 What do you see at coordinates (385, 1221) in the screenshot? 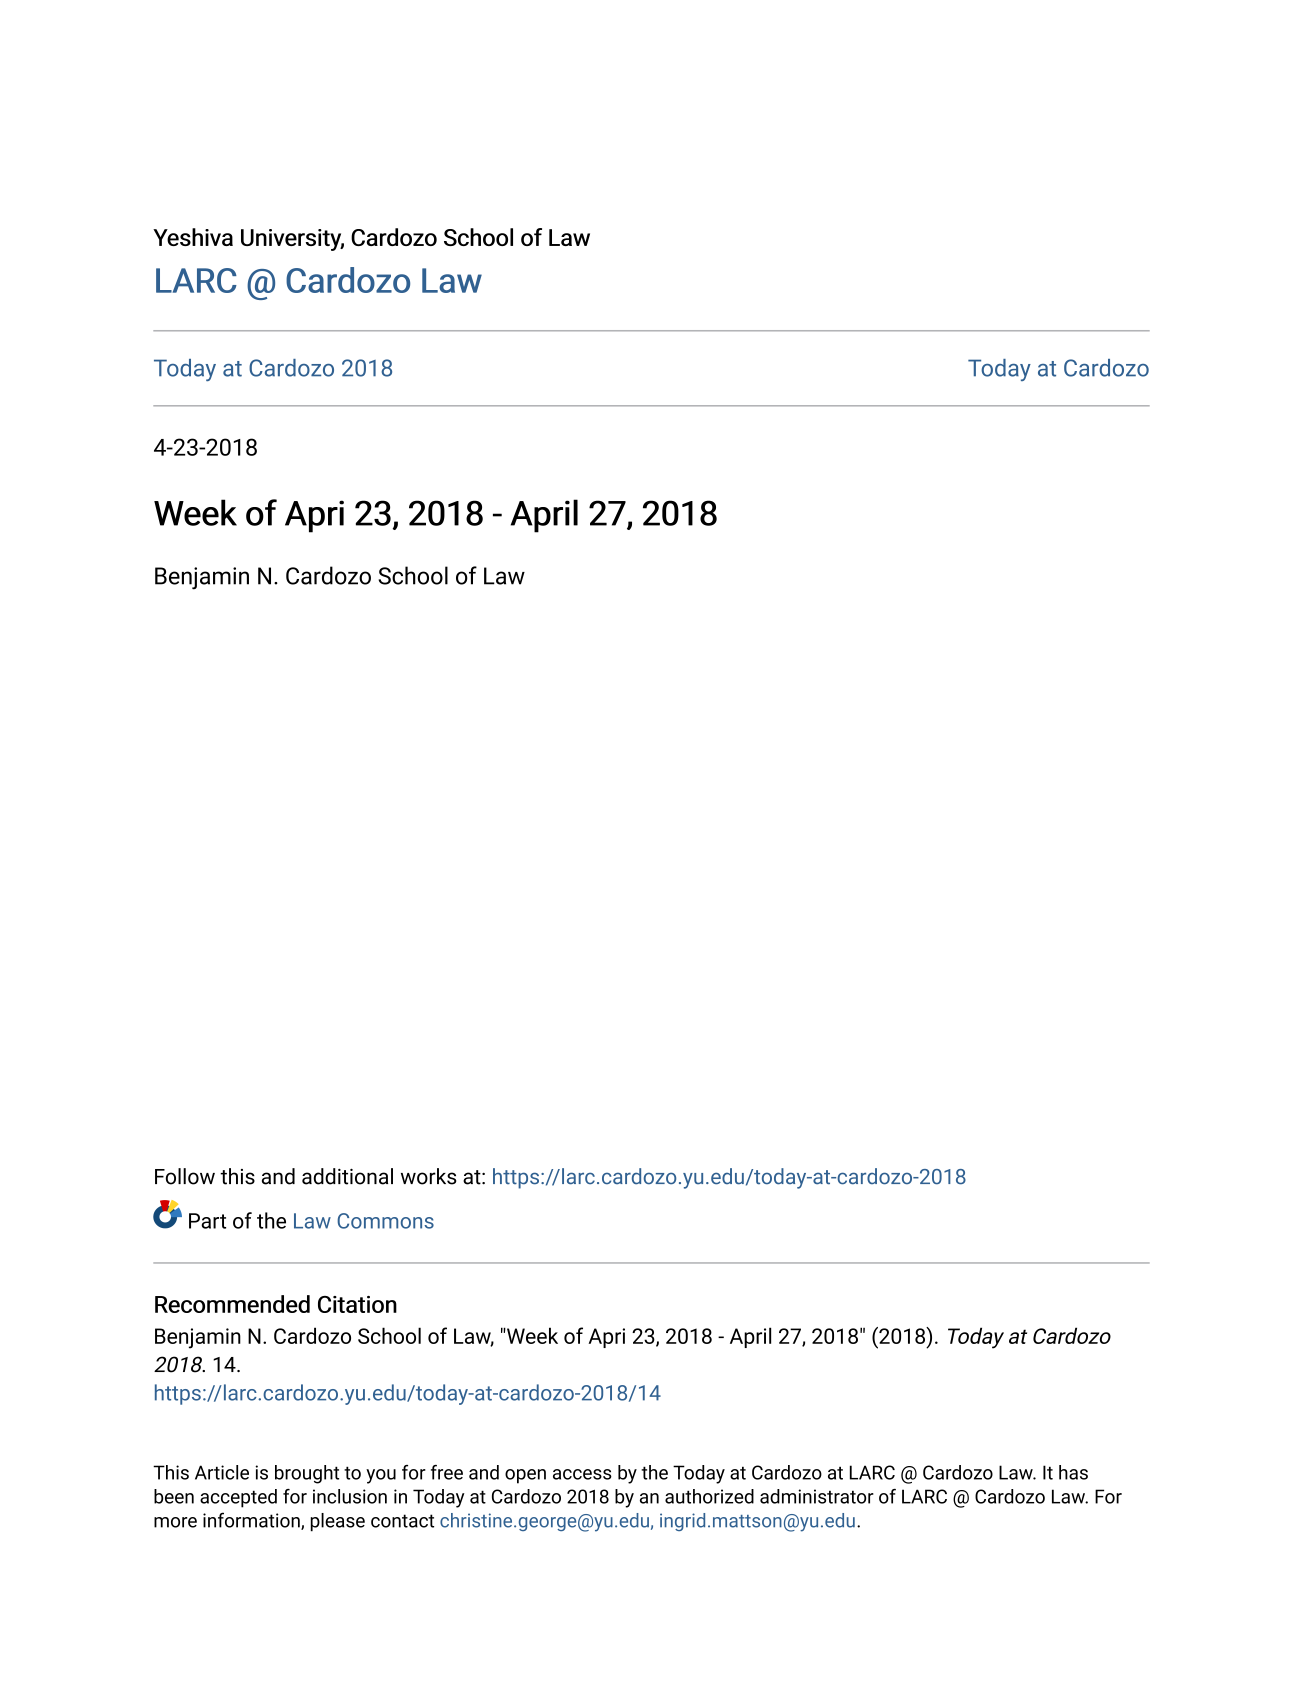
I see `Commons` at bounding box center [385, 1221].
